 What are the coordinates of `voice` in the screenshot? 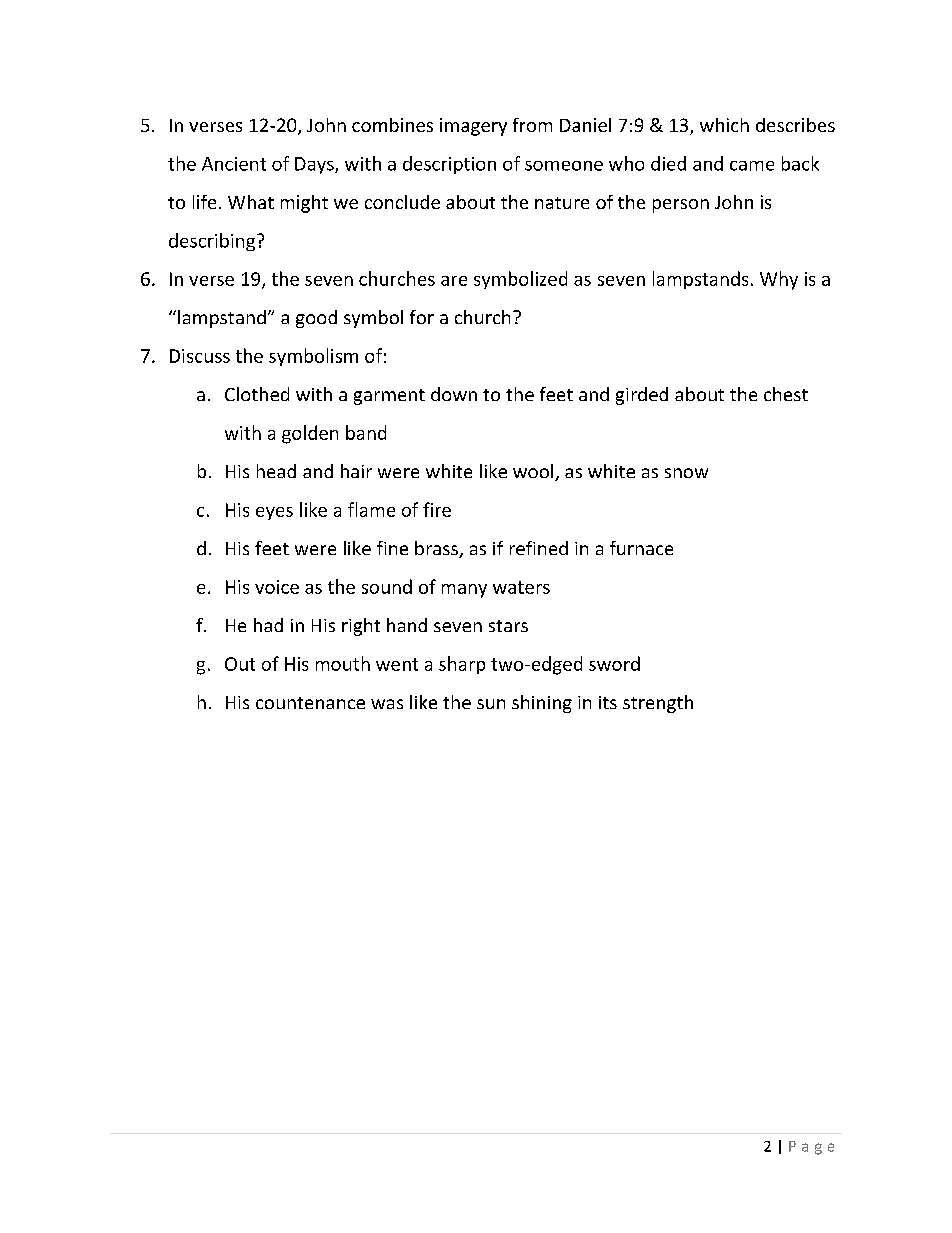 It's located at (277, 587).
